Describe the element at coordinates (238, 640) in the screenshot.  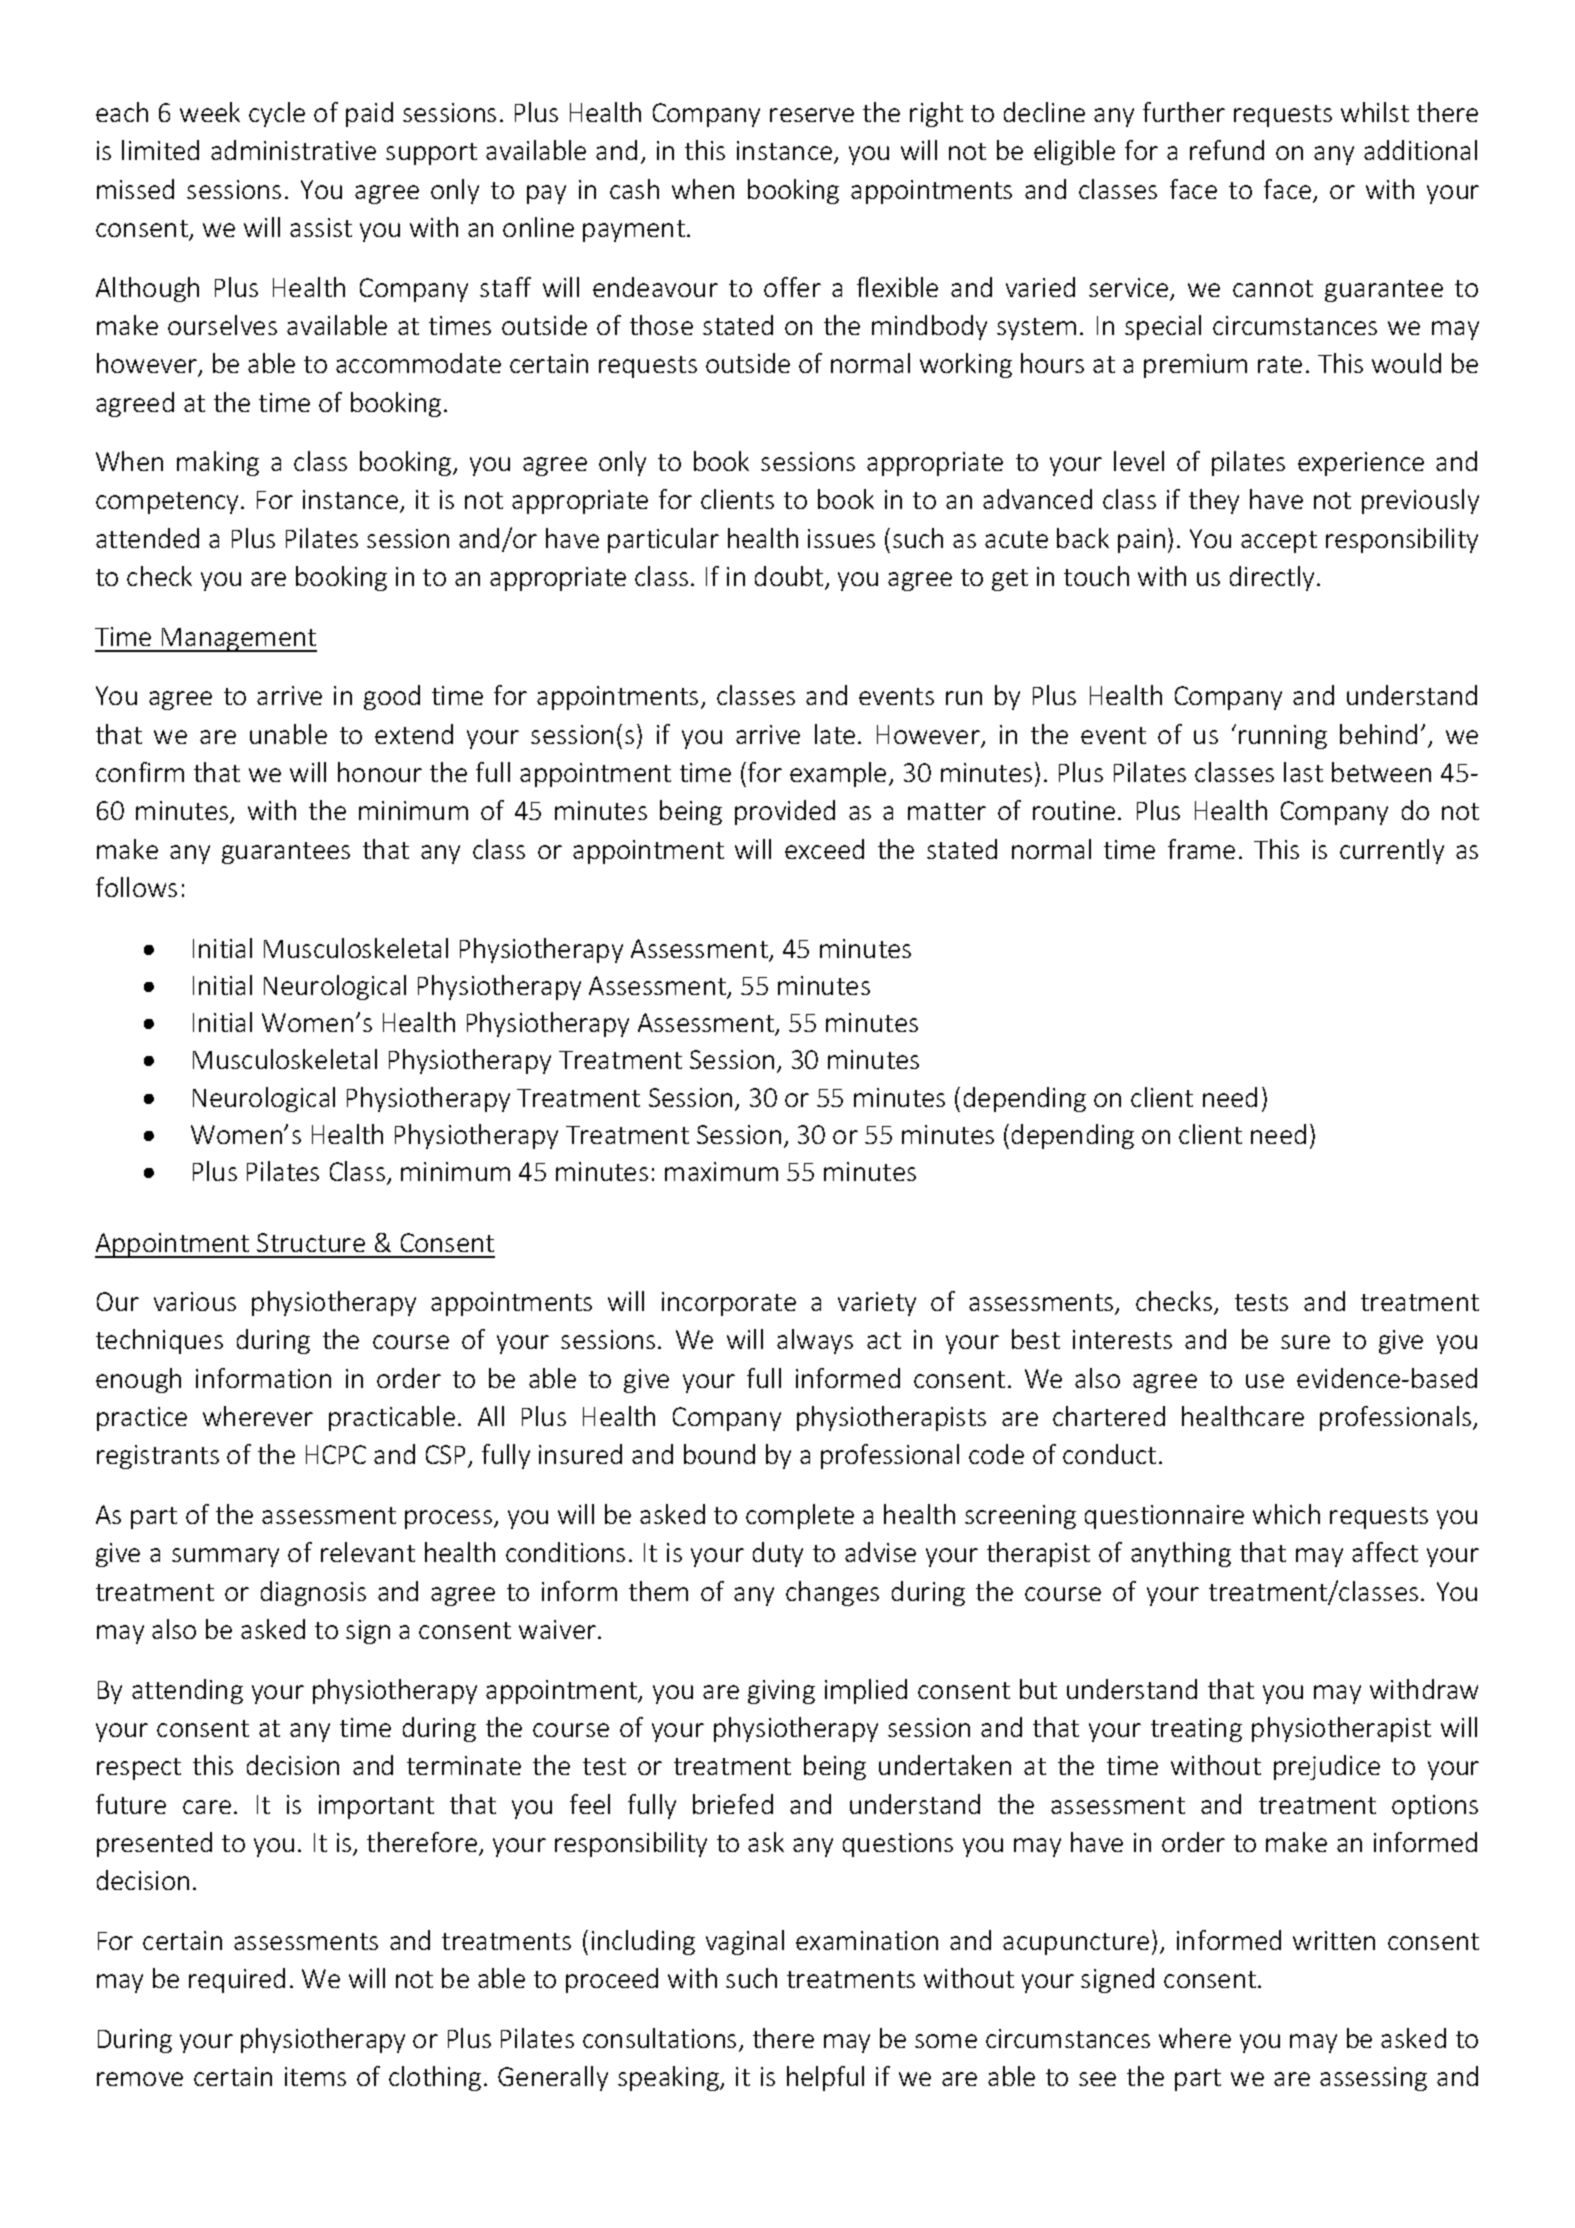
I see `Management` at that location.
